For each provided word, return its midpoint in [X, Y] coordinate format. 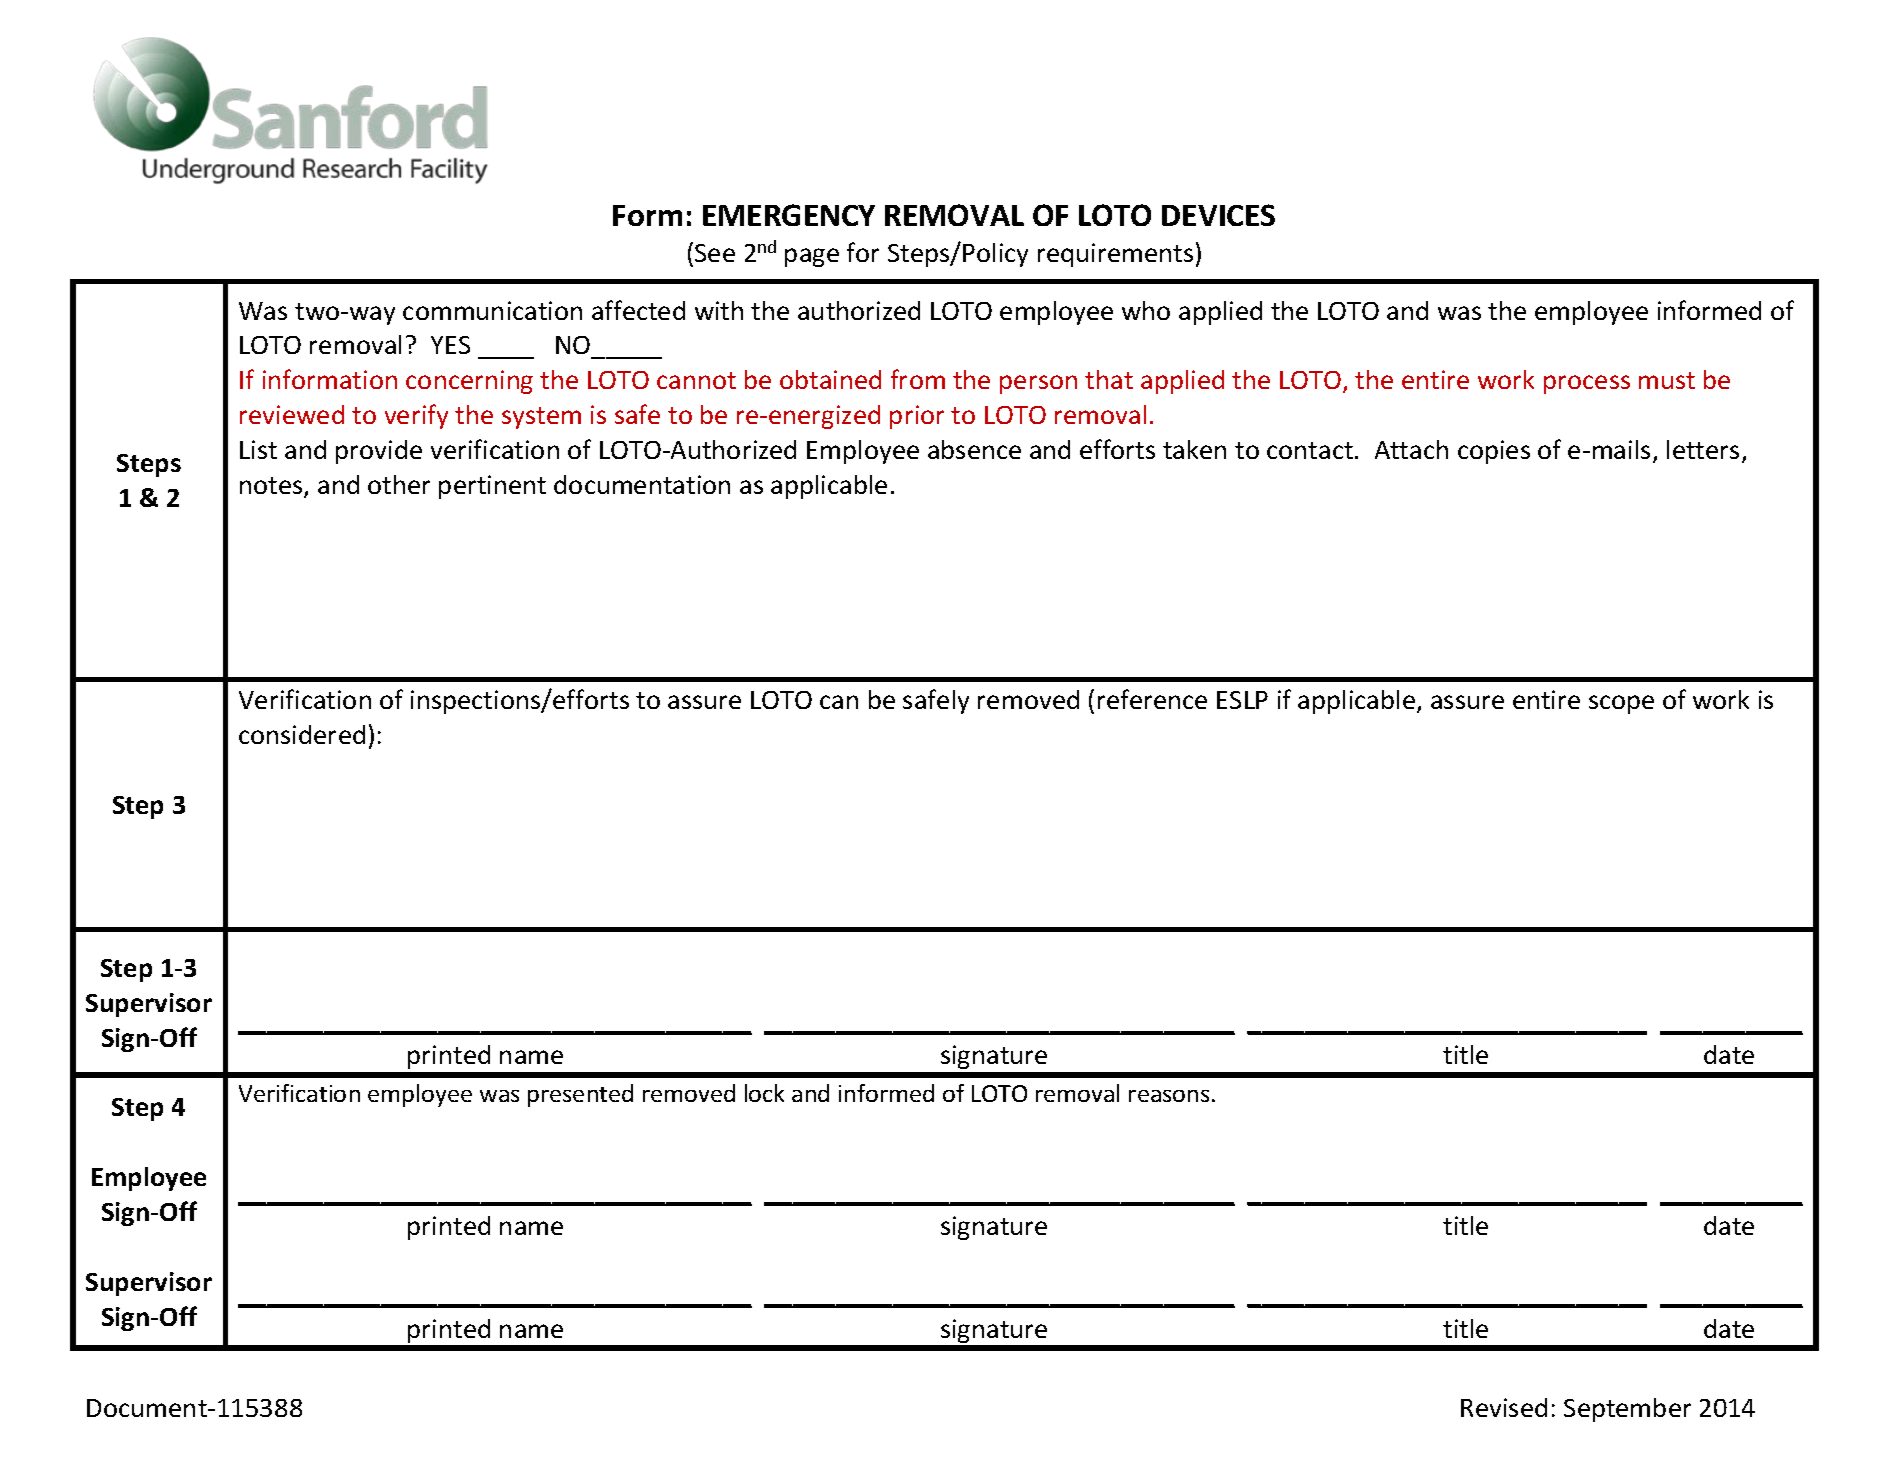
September [1627, 1410]
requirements [1115, 255]
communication [492, 310]
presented [580, 1095]
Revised [1504, 1407]
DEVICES [1218, 215]
